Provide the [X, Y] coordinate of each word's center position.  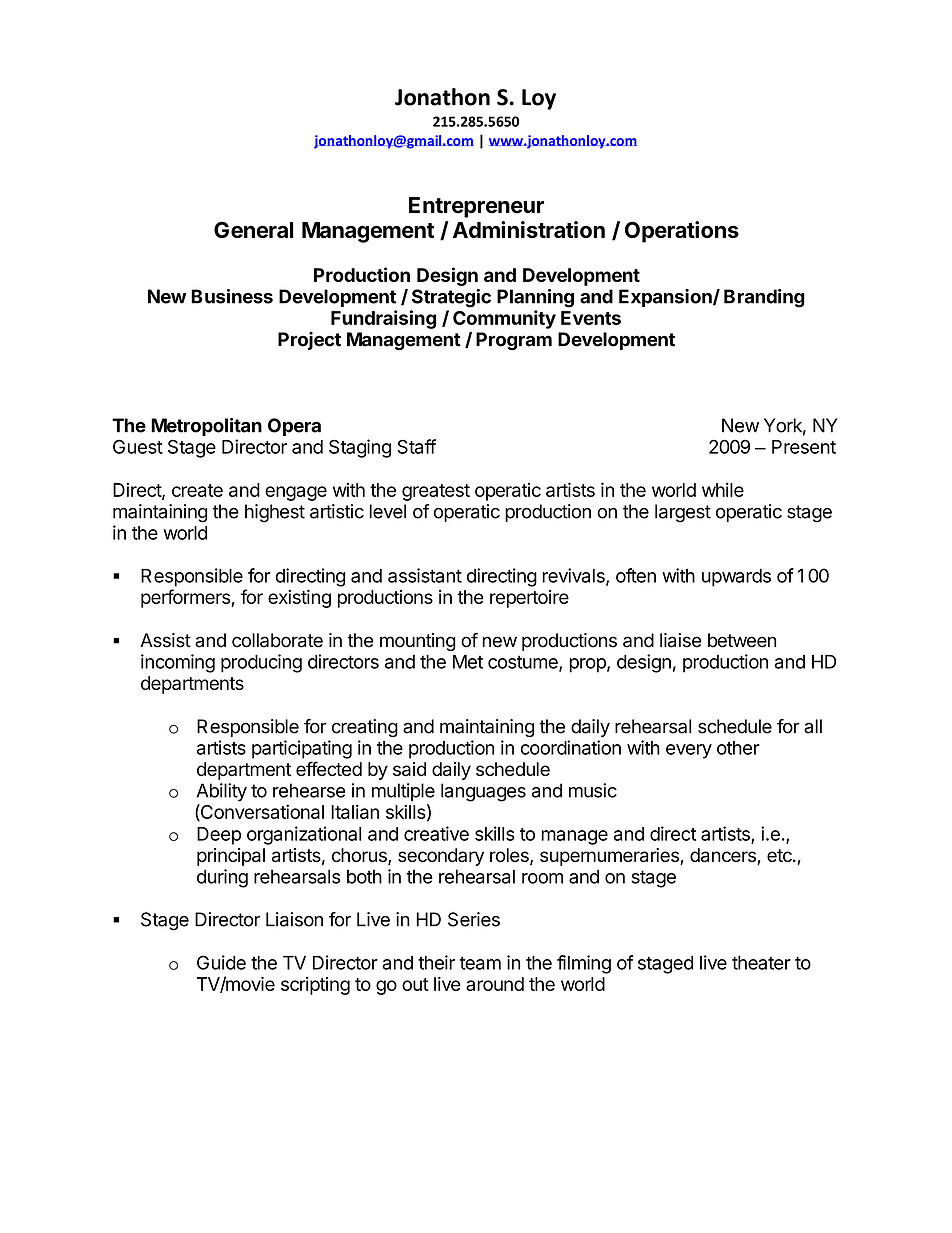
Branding [764, 298]
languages [483, 792]
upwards [736, 578]
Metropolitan [206, 427]
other [738, 748]
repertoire [529, 599]
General [254, 229]
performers [186, 598]
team [480, 963]
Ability [221, 792]
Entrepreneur [476, 207]
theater [761, 962]
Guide [221, 962]
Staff [416, 446]
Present [804, 447]
